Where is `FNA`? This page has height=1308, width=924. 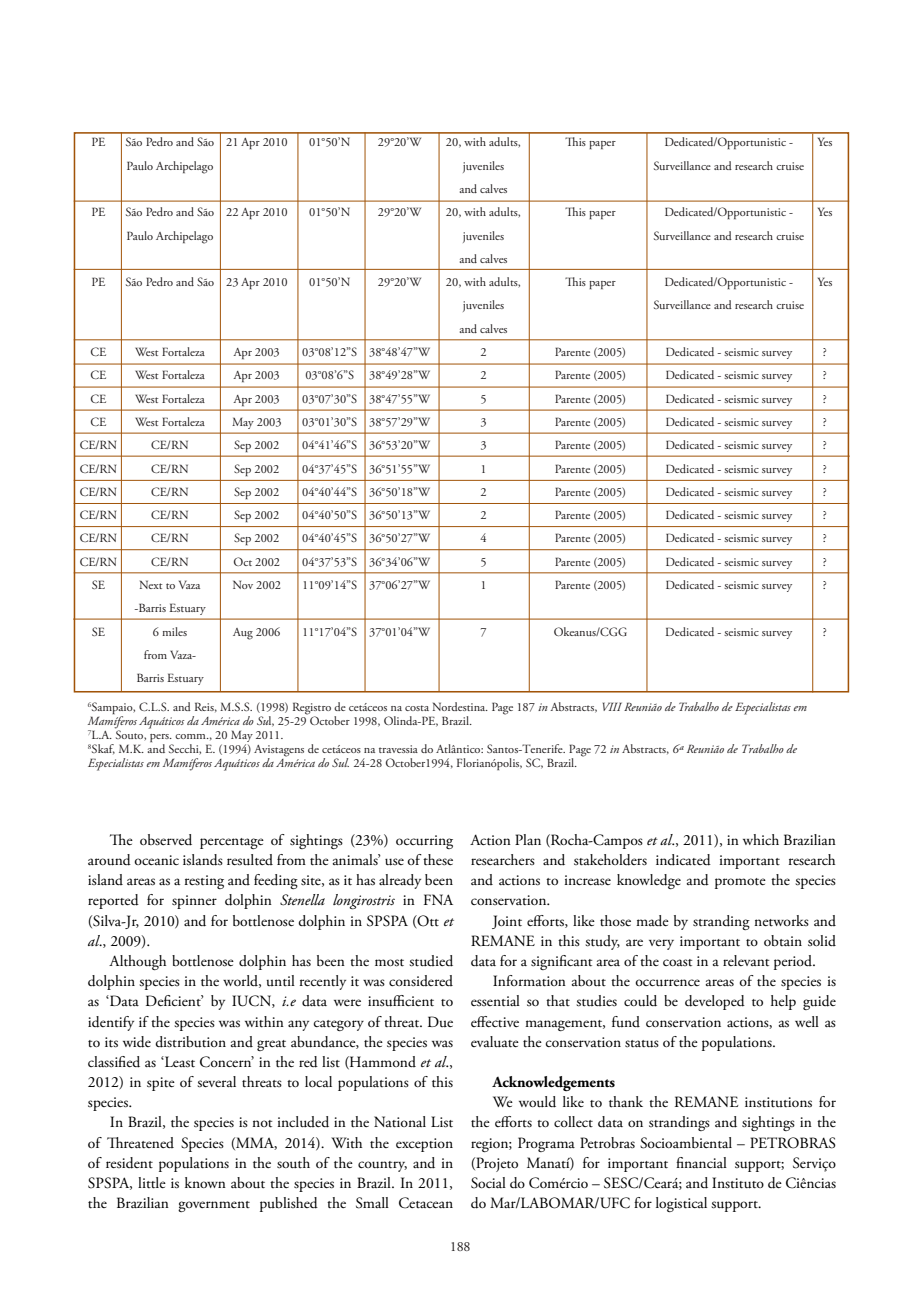
FNA is located at coordinates (438, 899).
